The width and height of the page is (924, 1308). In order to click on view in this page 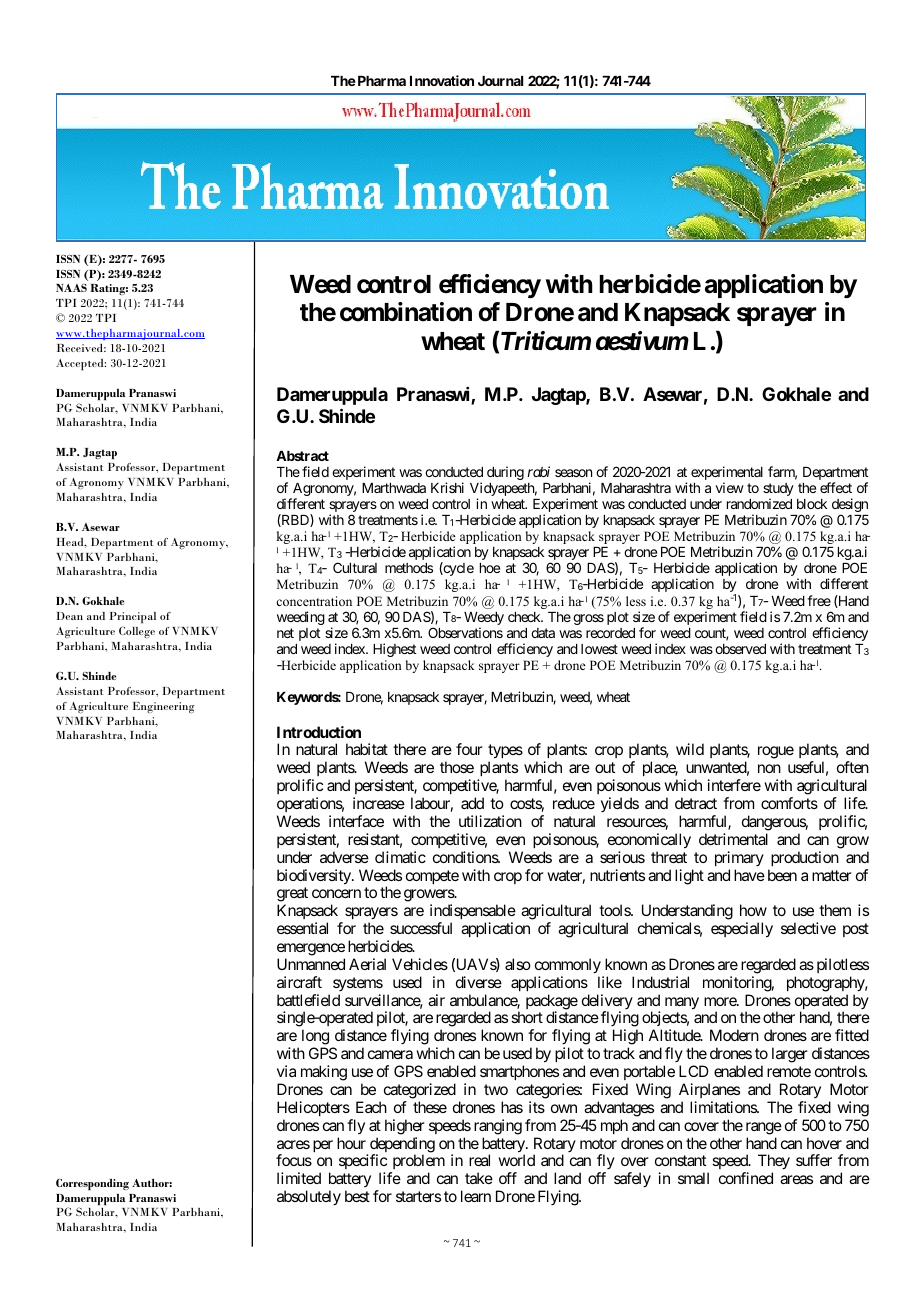, I will do `click(730, 487)`.
